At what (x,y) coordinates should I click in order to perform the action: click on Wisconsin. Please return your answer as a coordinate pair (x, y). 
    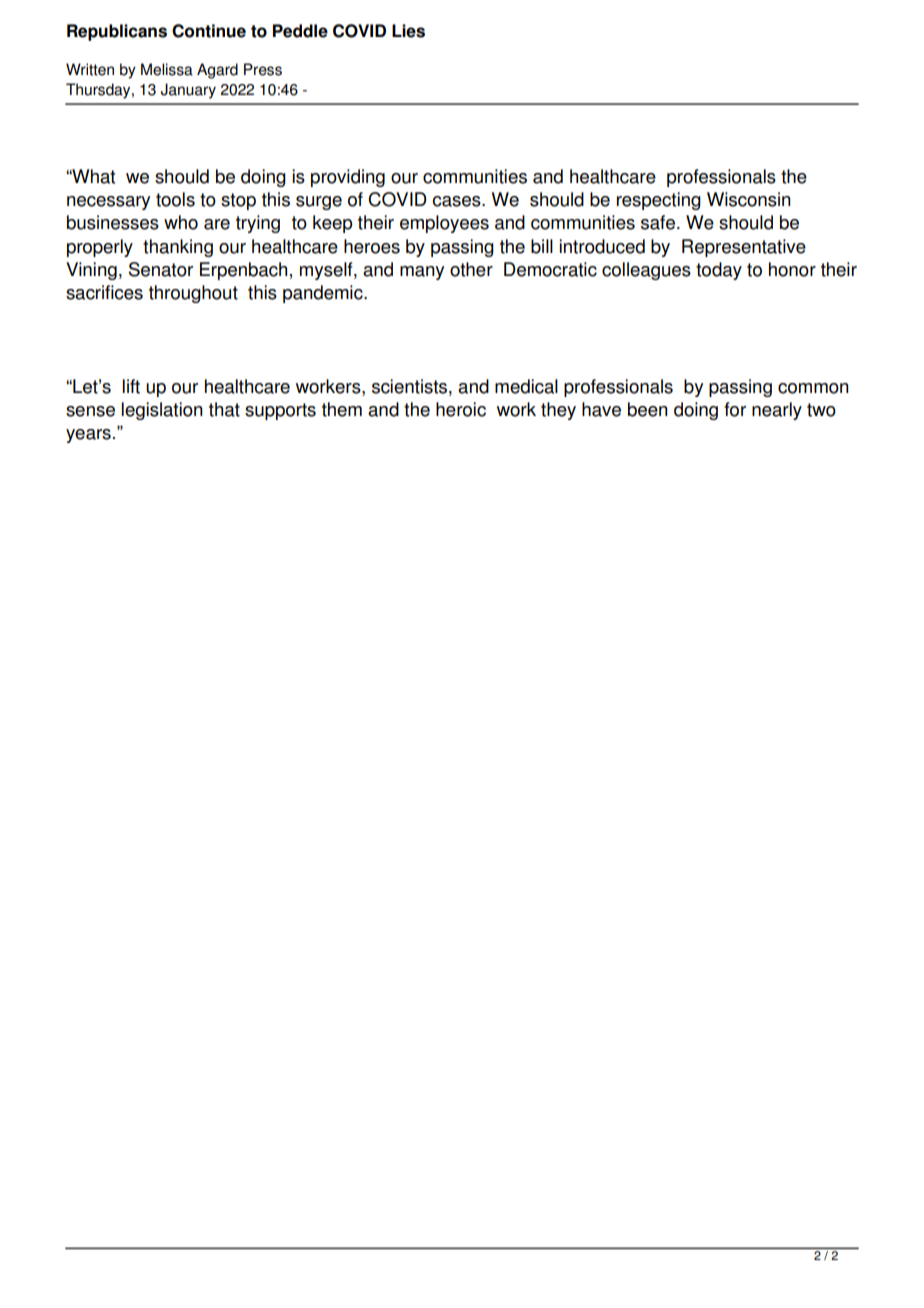
    Looking at the image, I should click on (749, 199).
